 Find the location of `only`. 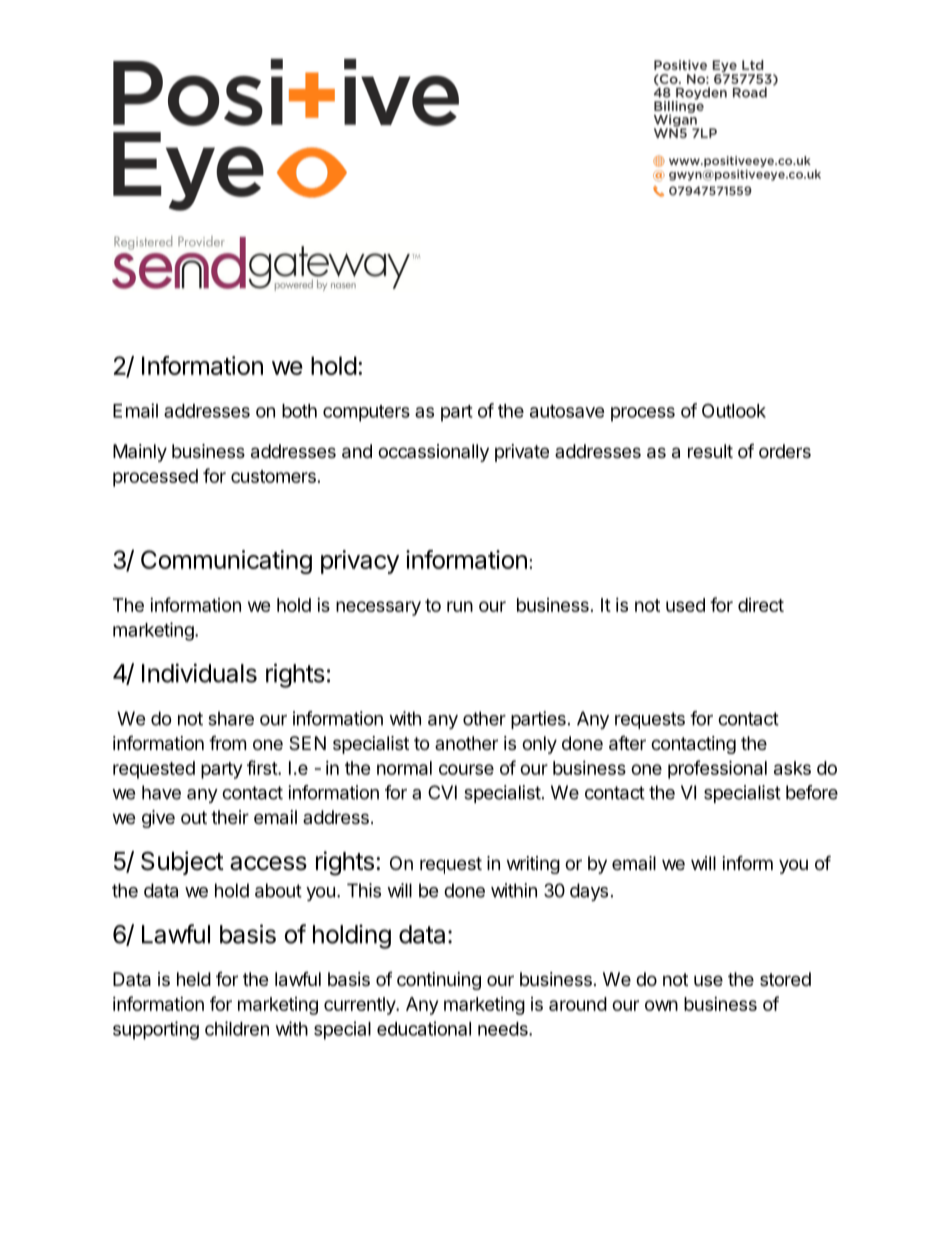

only is located at coordinates (539, 745).
